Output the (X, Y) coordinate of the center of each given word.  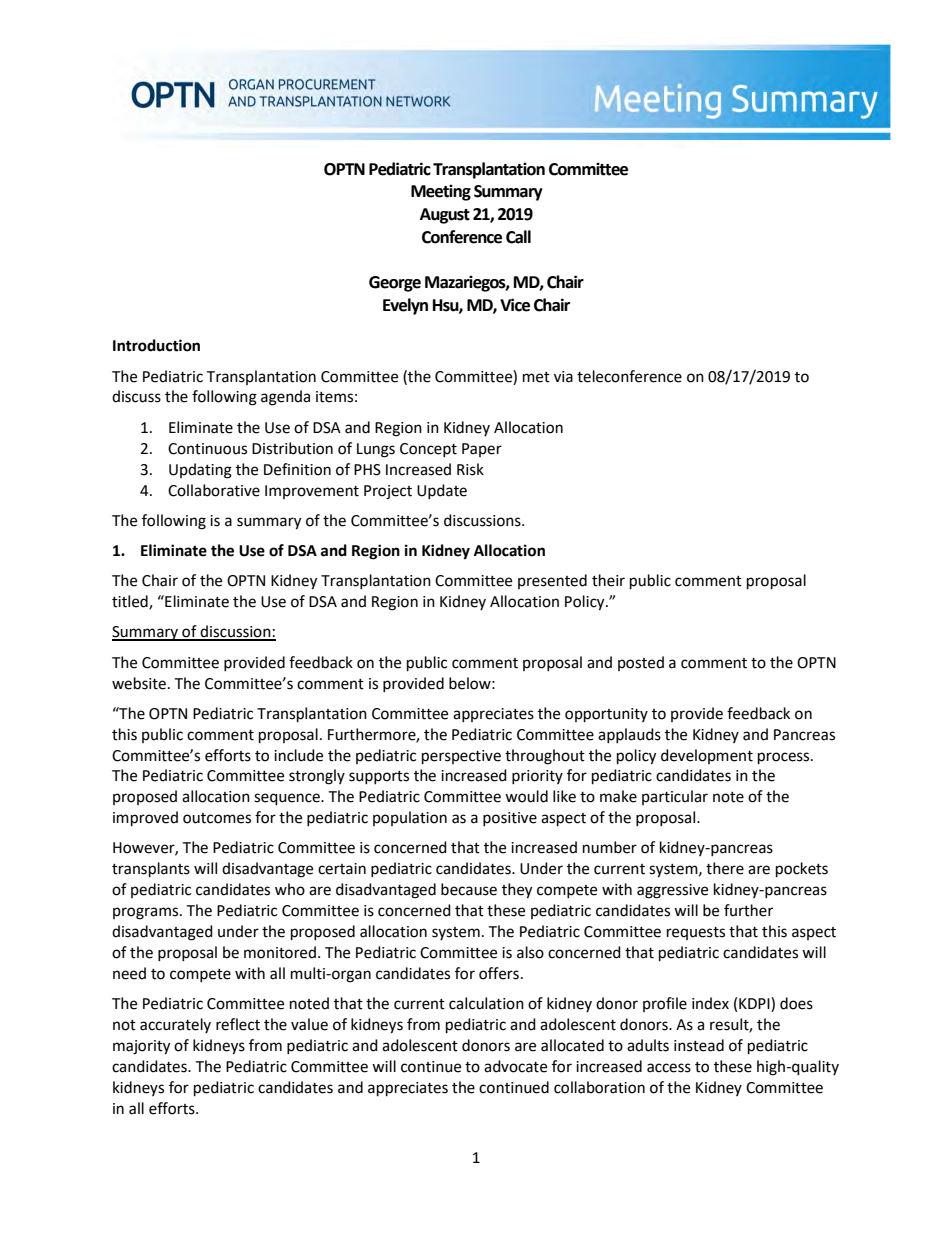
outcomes (217, 818)
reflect (238, 1024)
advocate (515, 1066)
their (608, 580)
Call (518, 237)
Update (442, 491)
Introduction (156, 345)
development (707, 756)
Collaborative (214, 490)
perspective (461, 757)
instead (699, 1045)
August (445, 216)
